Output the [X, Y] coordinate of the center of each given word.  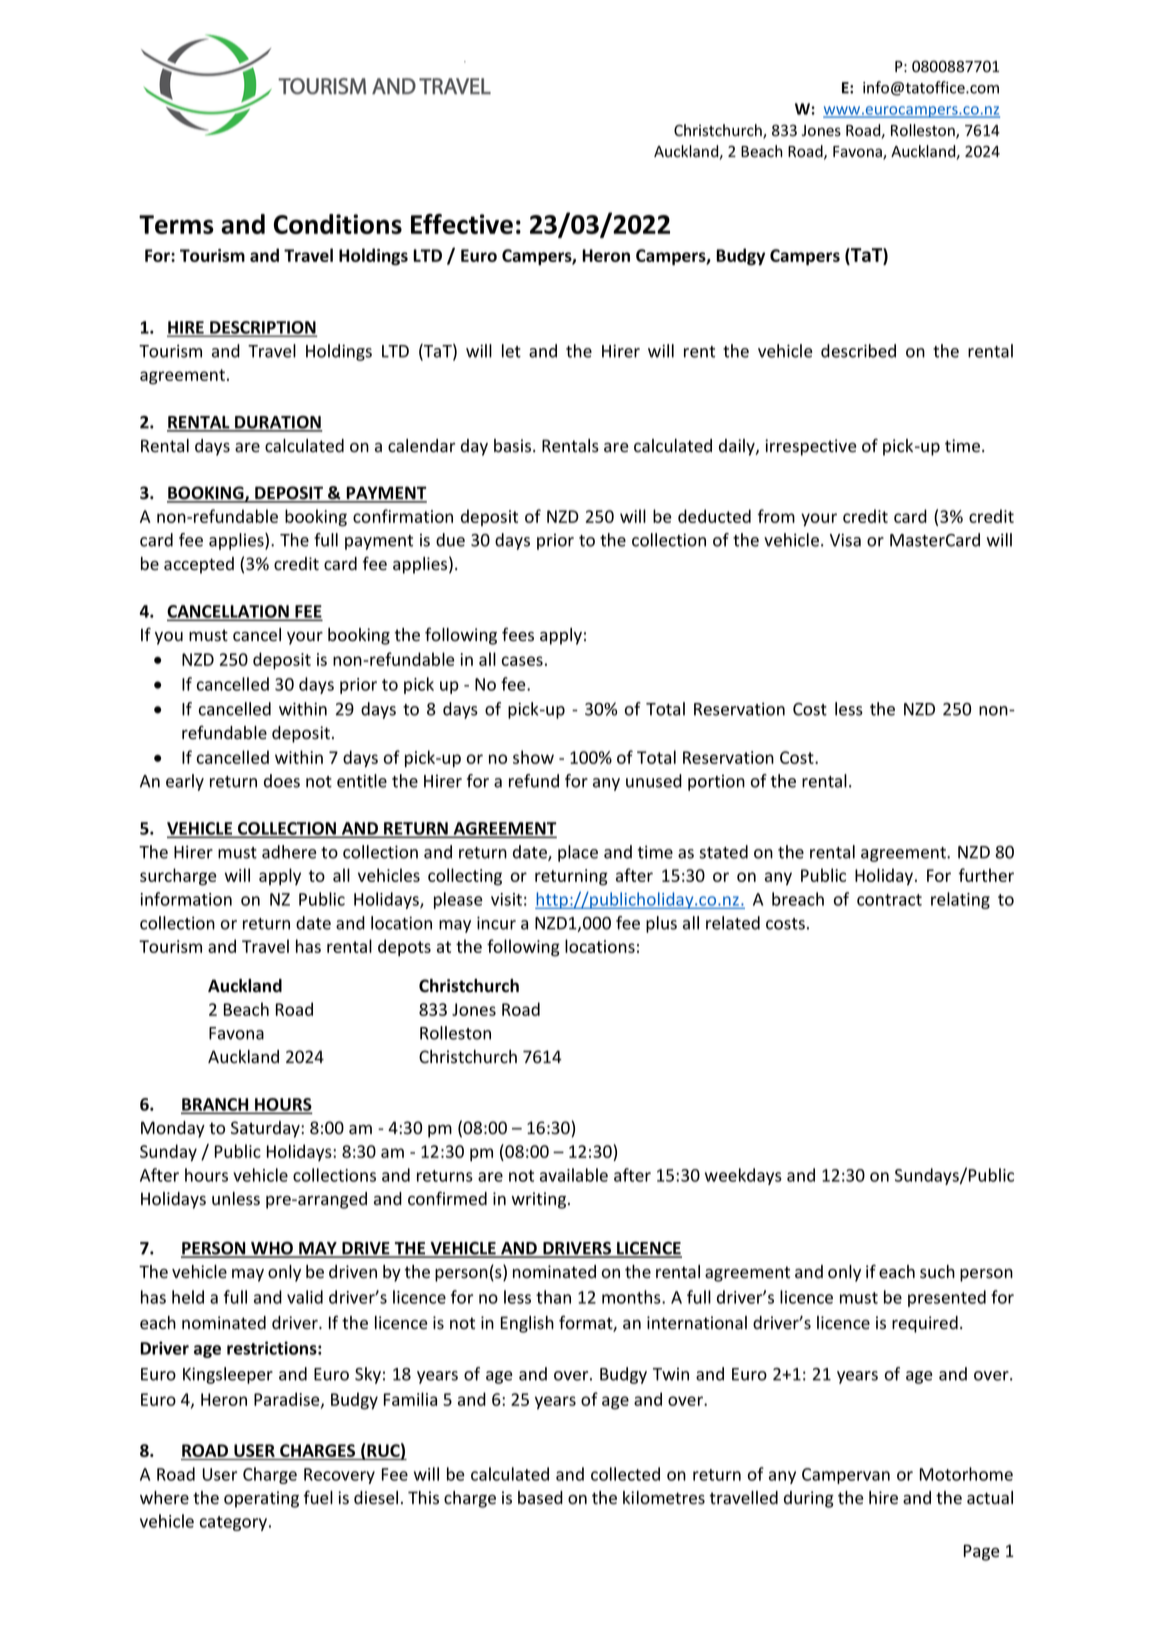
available [574, 1175]
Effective [462, 224]
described [858, 351]
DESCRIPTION [262, 328]
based [540, 1498]
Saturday [266, 1129]
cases [522, 661]
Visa [845, 540]
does [282, 781]
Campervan [846, 1476]
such [937, 1272]
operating [261, 1499]
